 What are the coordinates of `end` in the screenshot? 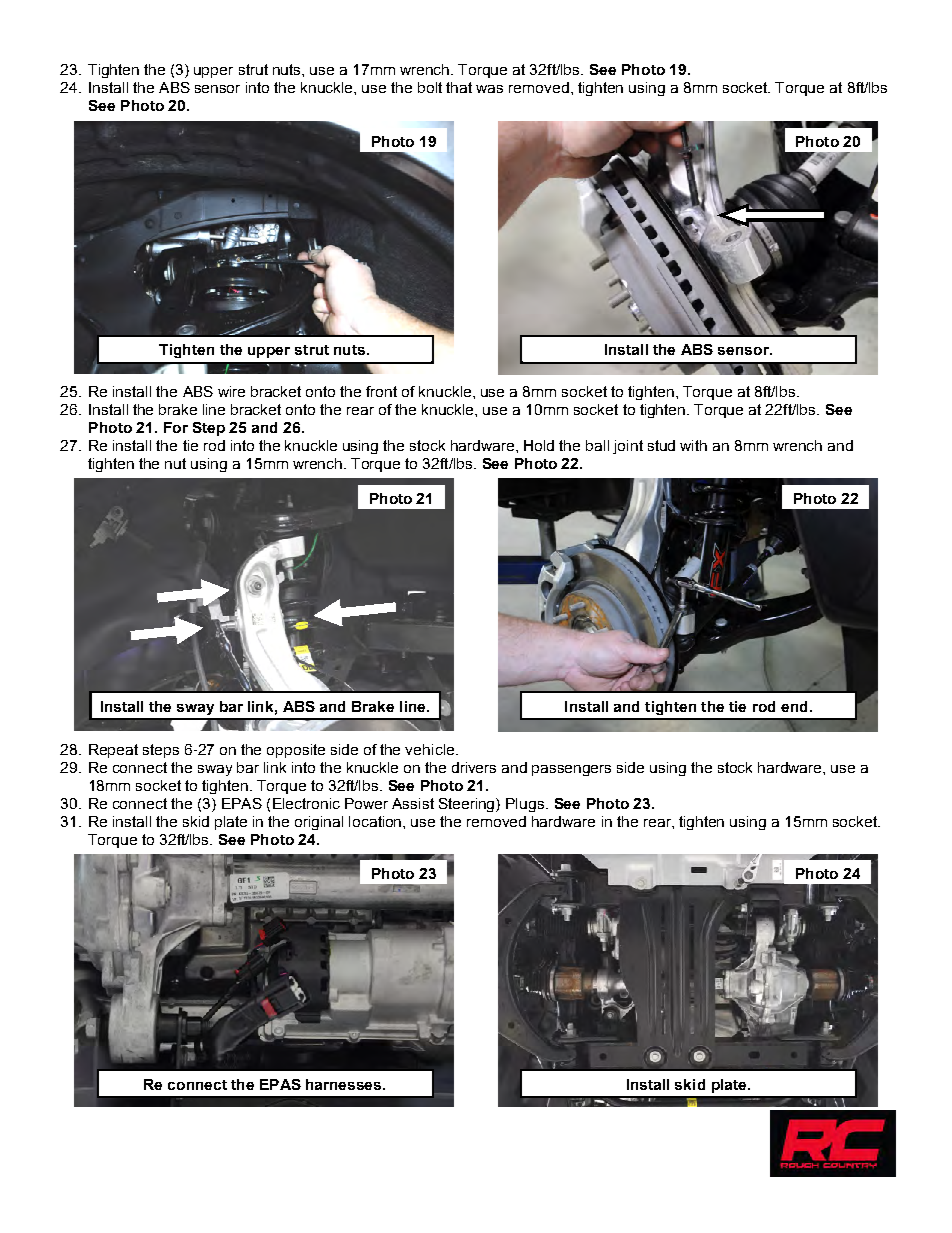 It's located at (794, 706).
